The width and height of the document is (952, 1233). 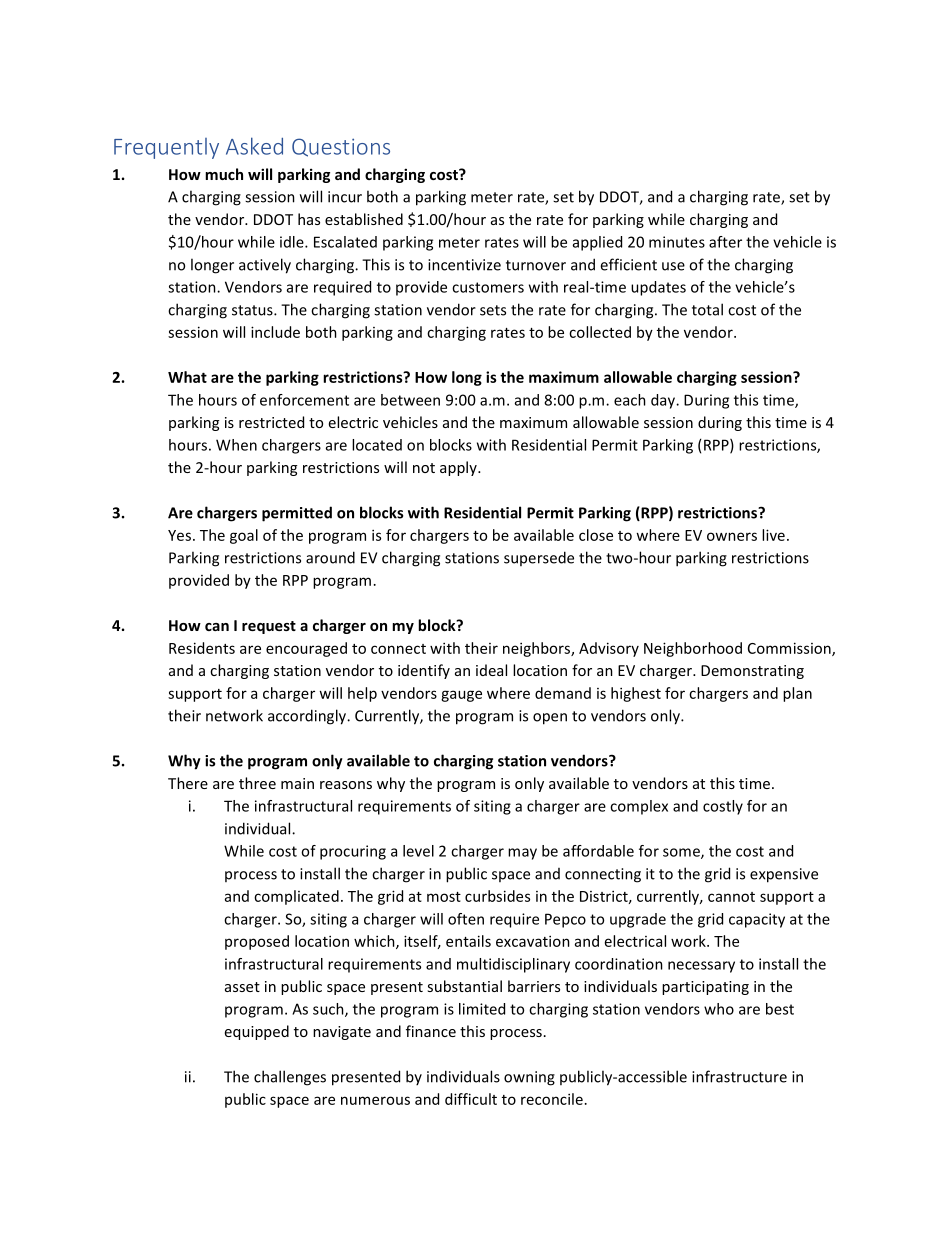 What do you see at coordinates (731, 897) in the document?
I see `cannot` at bounding box center [731, 897].
